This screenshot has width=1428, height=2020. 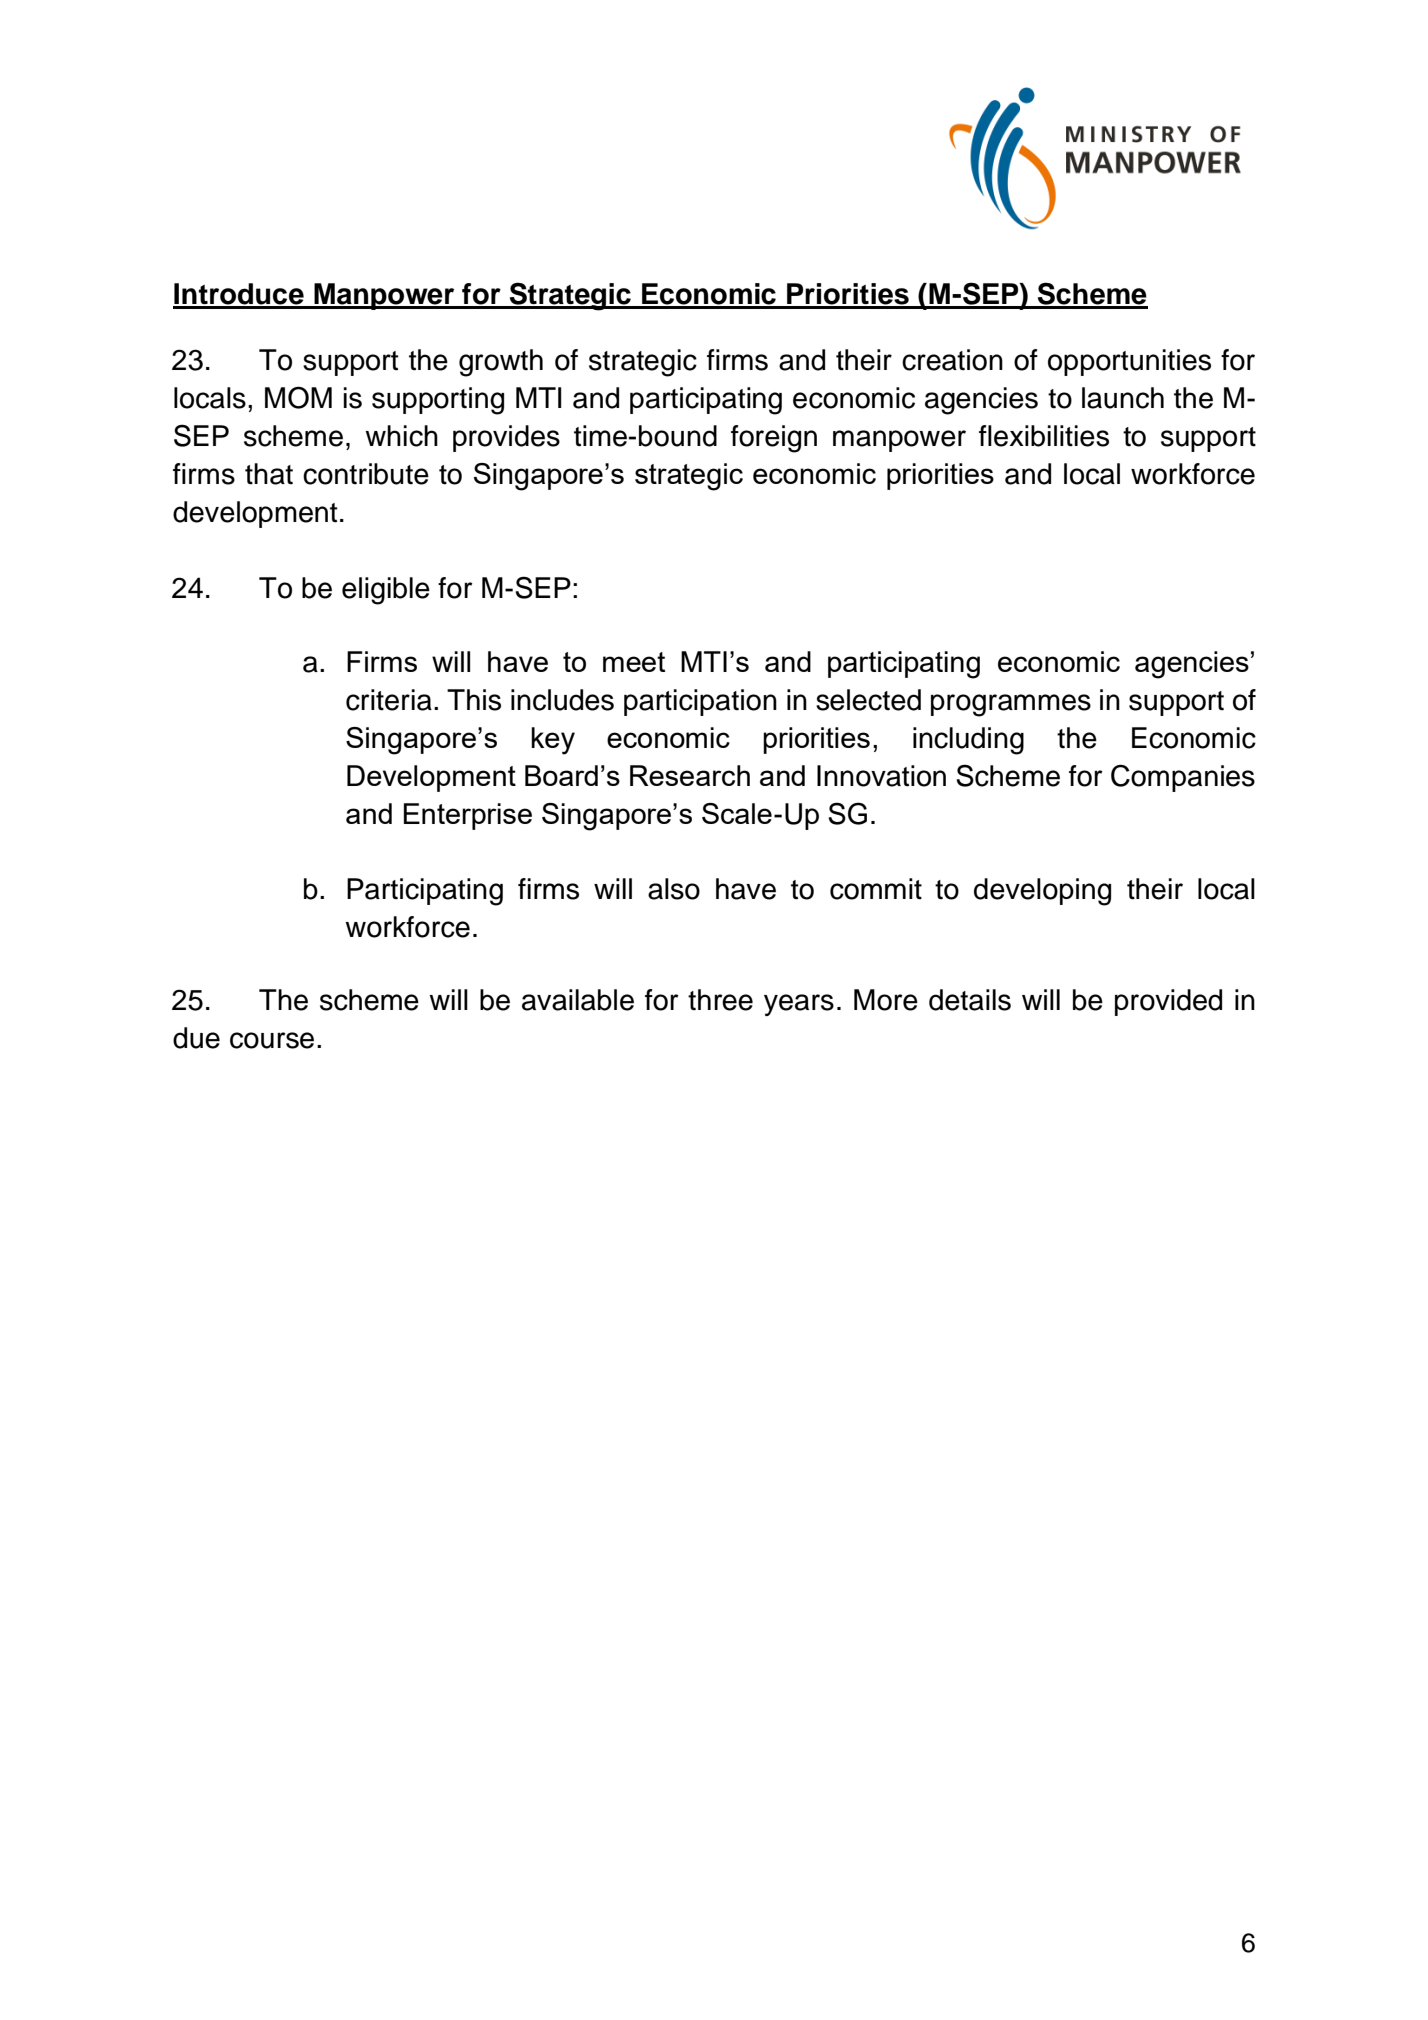 What do you see at coordinates (1011, 705) in the screenshot?
I see `programmes` at bounding box center [1011, 705].
